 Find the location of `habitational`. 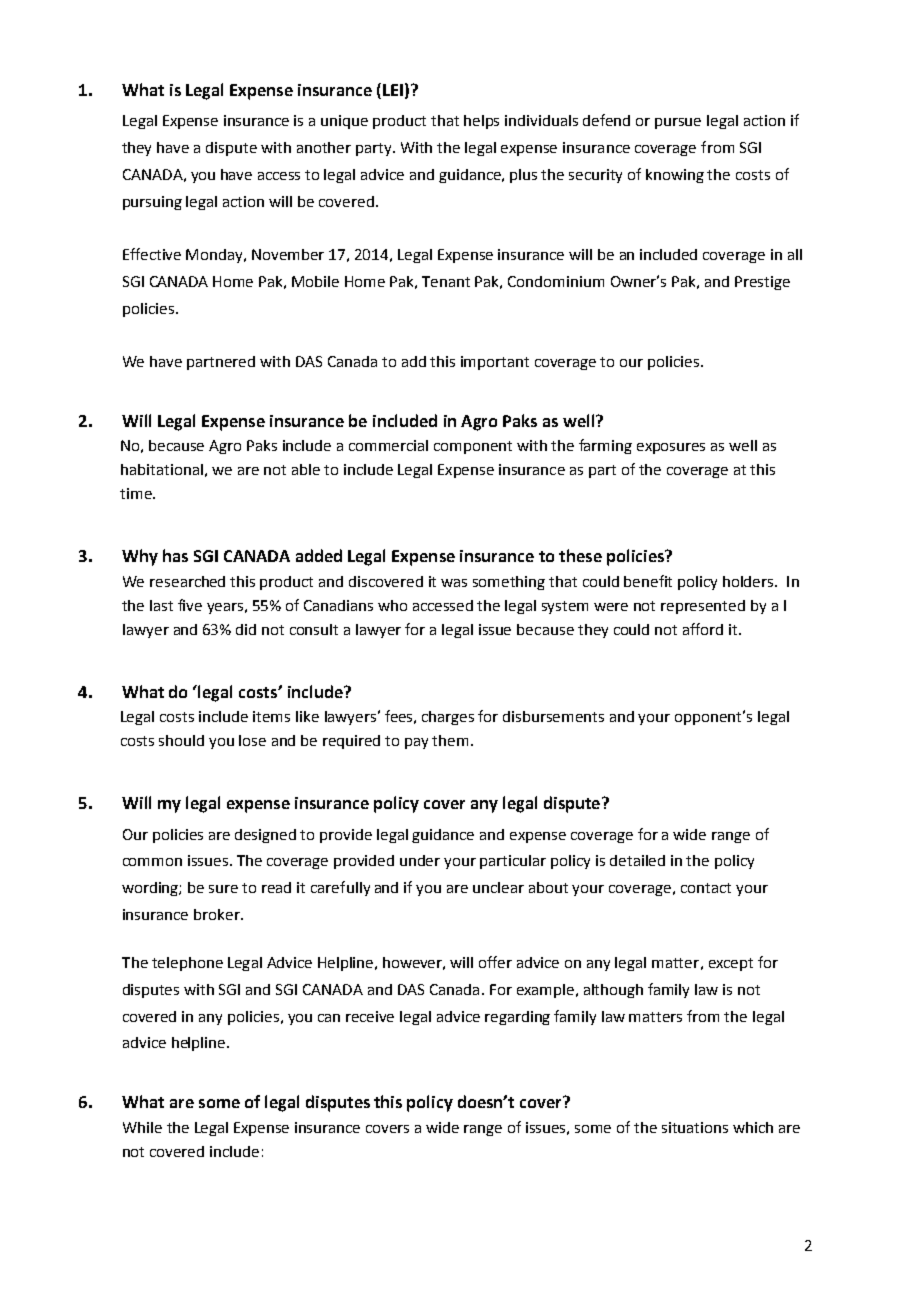

habitational is located at coordinates (162, 469).
